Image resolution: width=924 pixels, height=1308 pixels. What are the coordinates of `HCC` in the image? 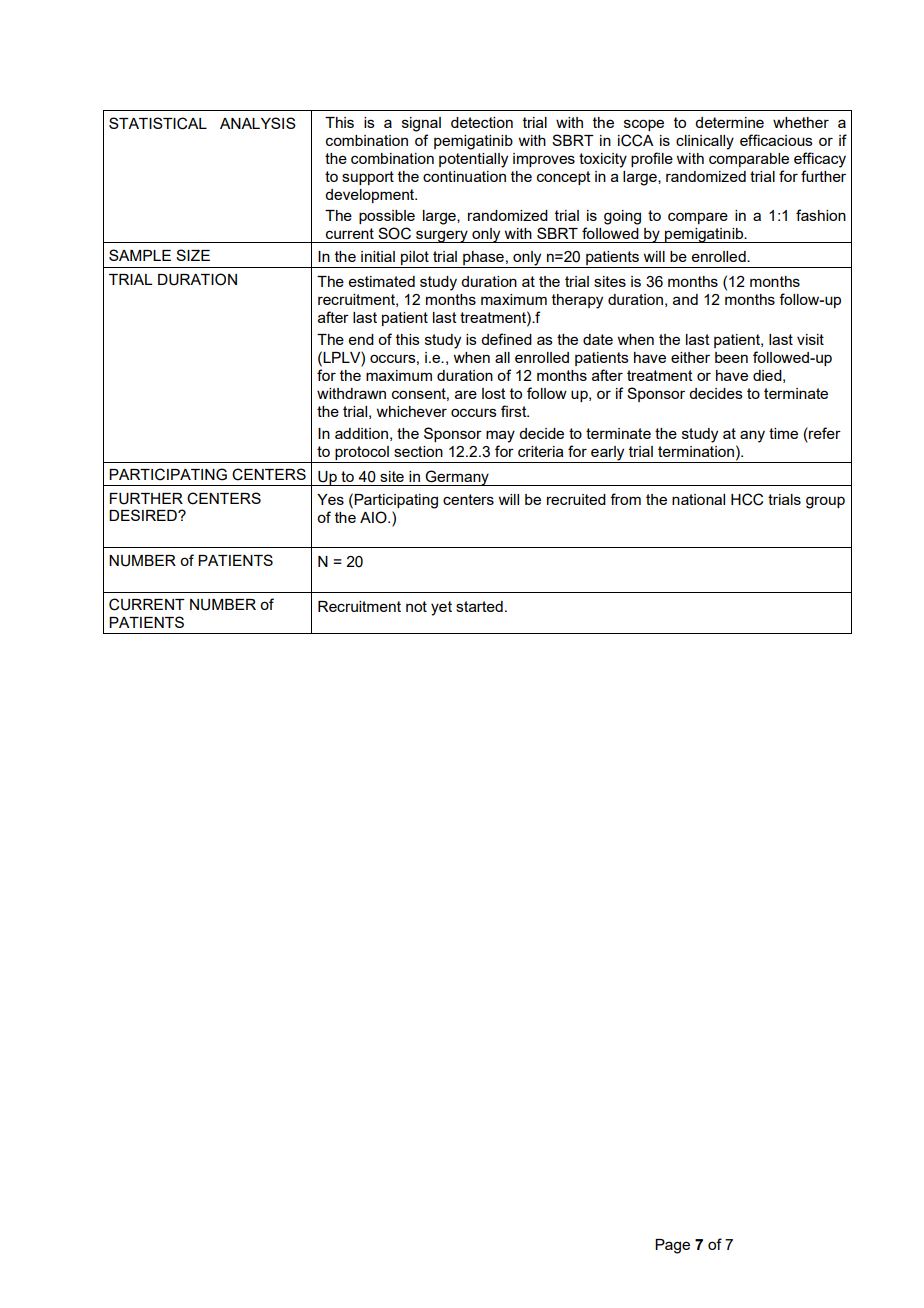 It's located at (747, 499).
